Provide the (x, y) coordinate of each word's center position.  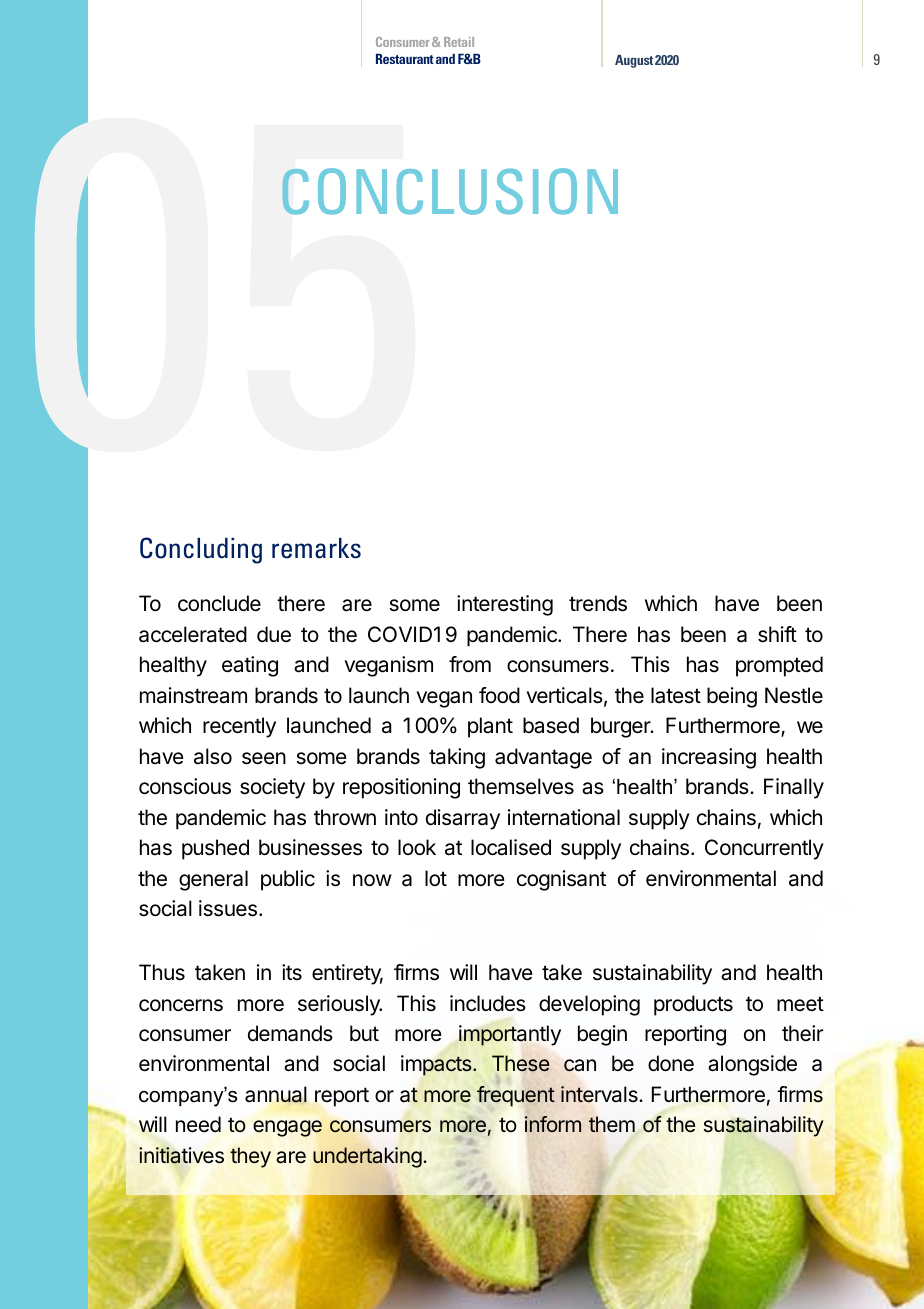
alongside (752, 1065)
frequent (516, 1096)
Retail (459, 42)
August (634, 61)
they (250, 1157)
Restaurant (405, 58)
